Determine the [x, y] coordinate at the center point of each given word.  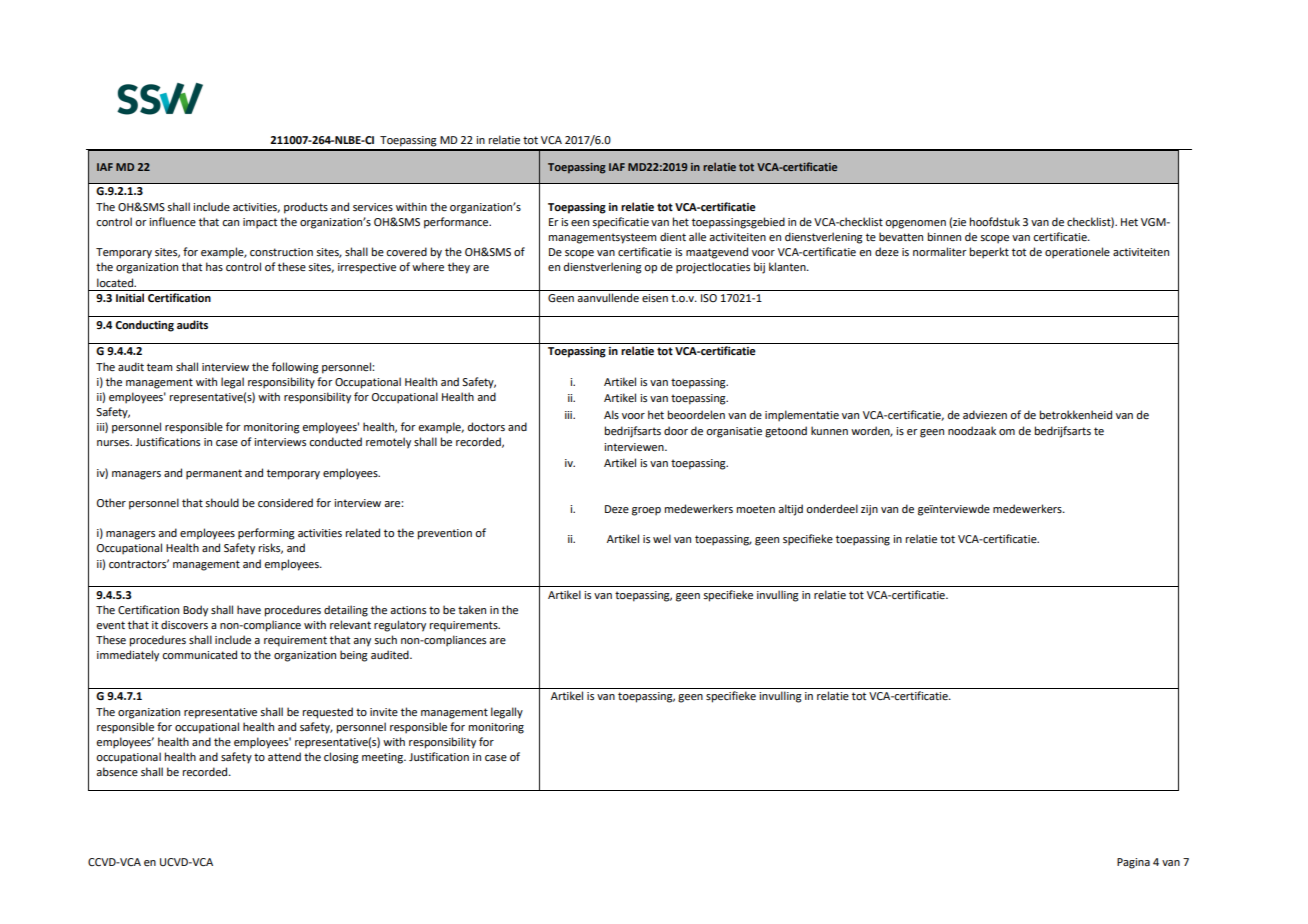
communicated [199, 654]
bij [759, 268]
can [230, 223]
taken [472, 609]
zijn [869, 510]
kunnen [829, 430]
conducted [335, 441]
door [676, 430]
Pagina [1133, 863]
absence [117, 771]
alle [697, 236]
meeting [383, 758]
